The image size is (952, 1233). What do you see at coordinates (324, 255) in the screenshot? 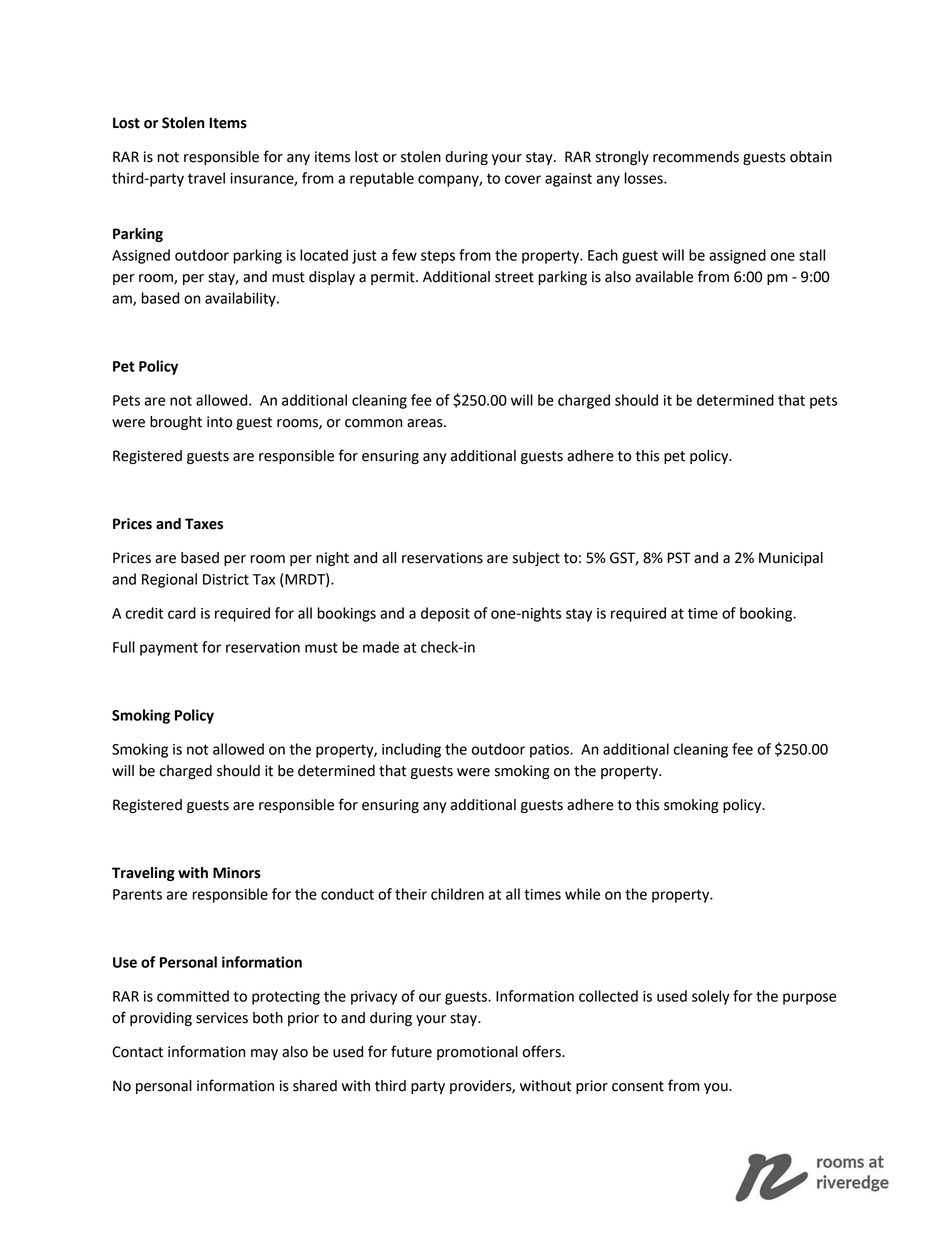
I see `located` at bounding box center [324, 255].
